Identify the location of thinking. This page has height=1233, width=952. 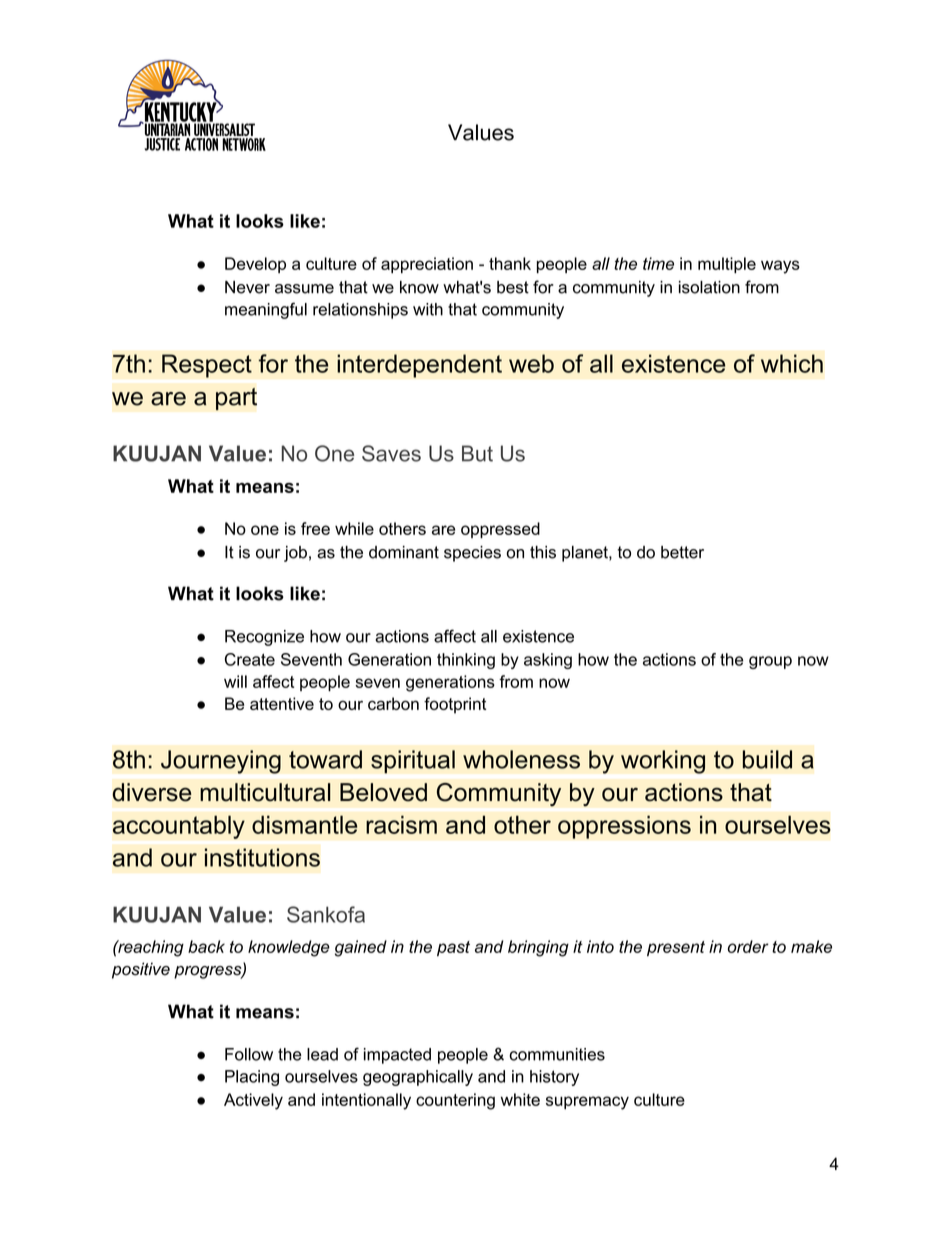
(466, 661).
